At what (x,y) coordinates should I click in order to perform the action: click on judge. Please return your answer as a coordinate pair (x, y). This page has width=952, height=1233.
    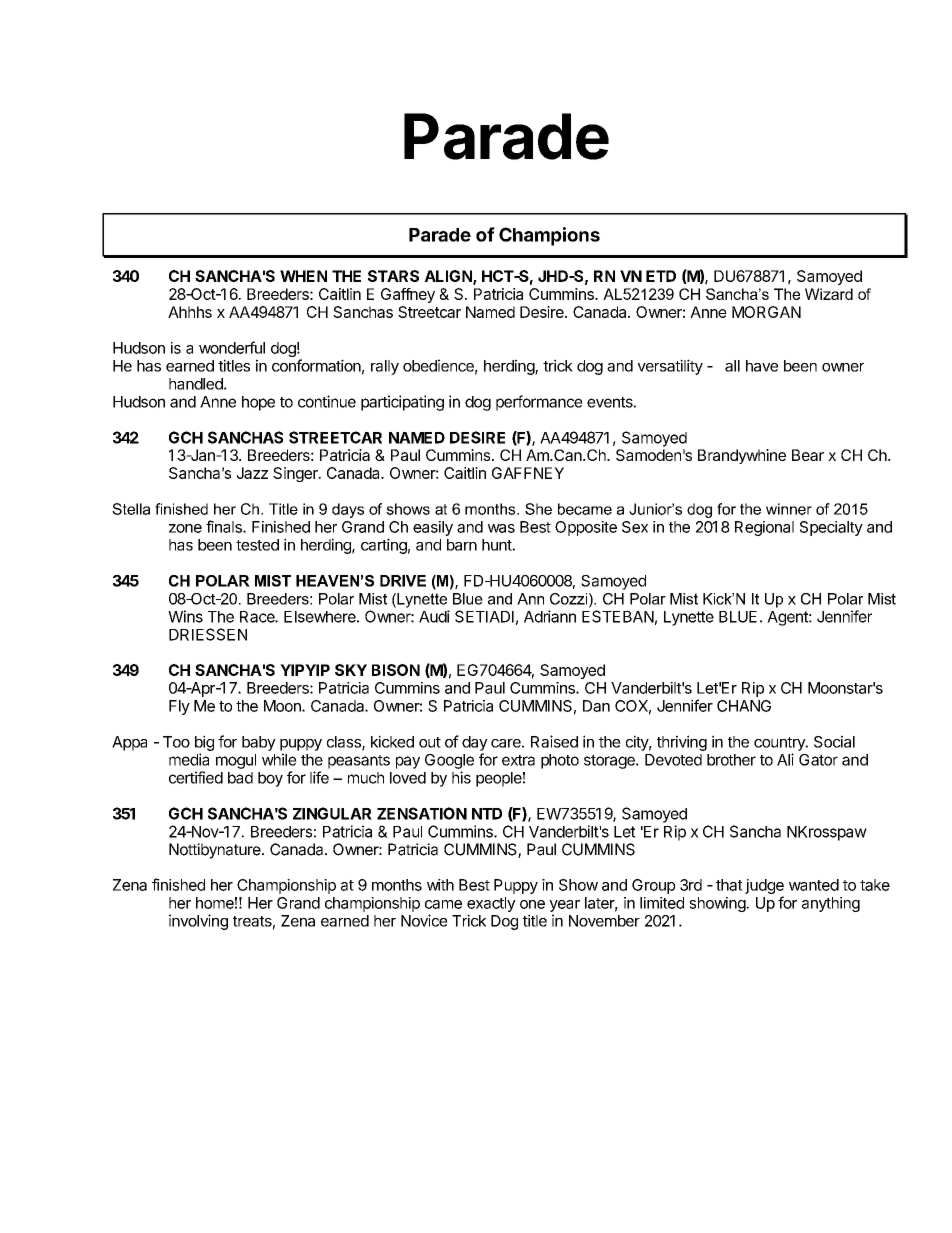
    Looking at the image, I should click on (764, 888).
